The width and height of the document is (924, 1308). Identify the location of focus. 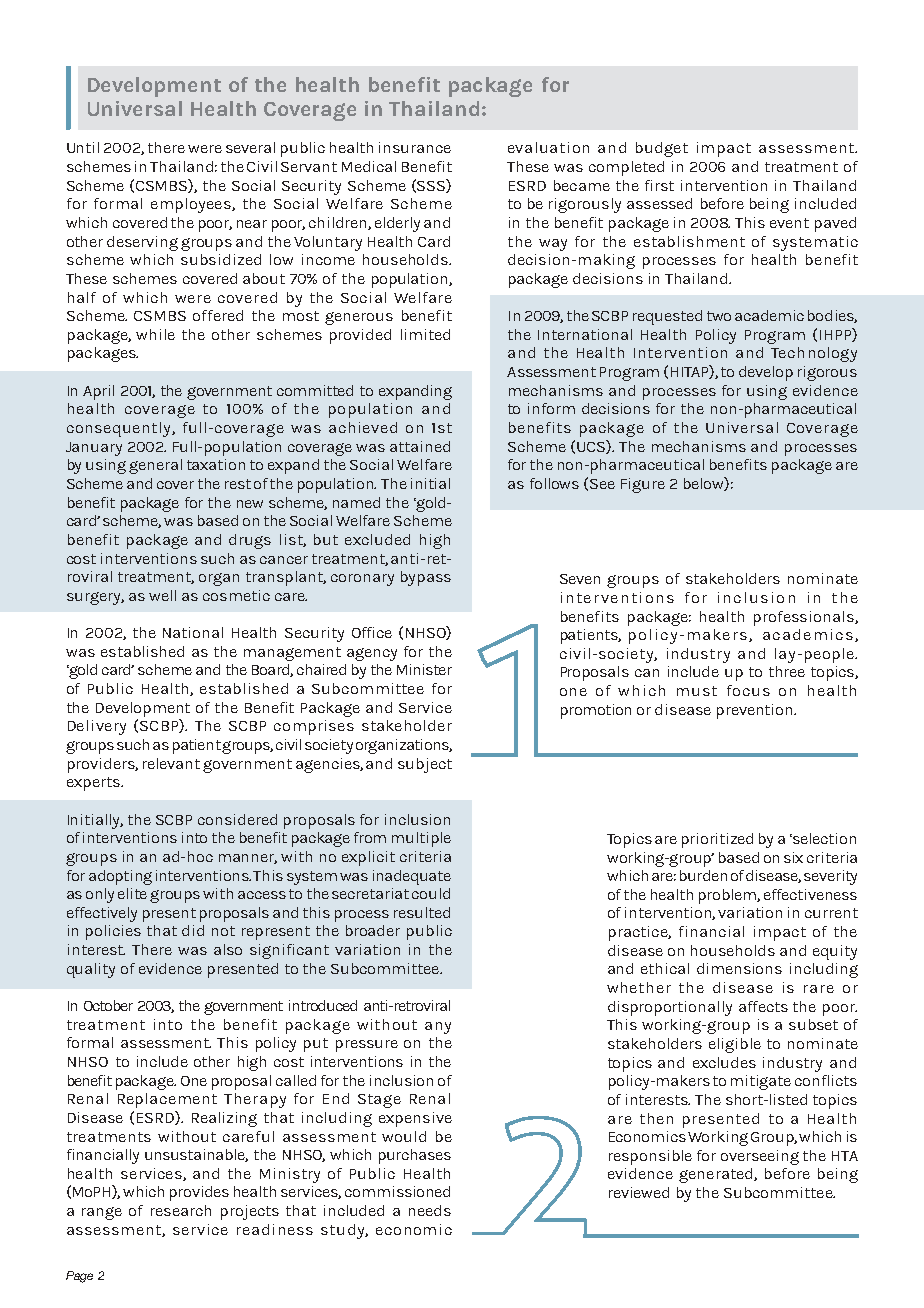
(748, 690).
